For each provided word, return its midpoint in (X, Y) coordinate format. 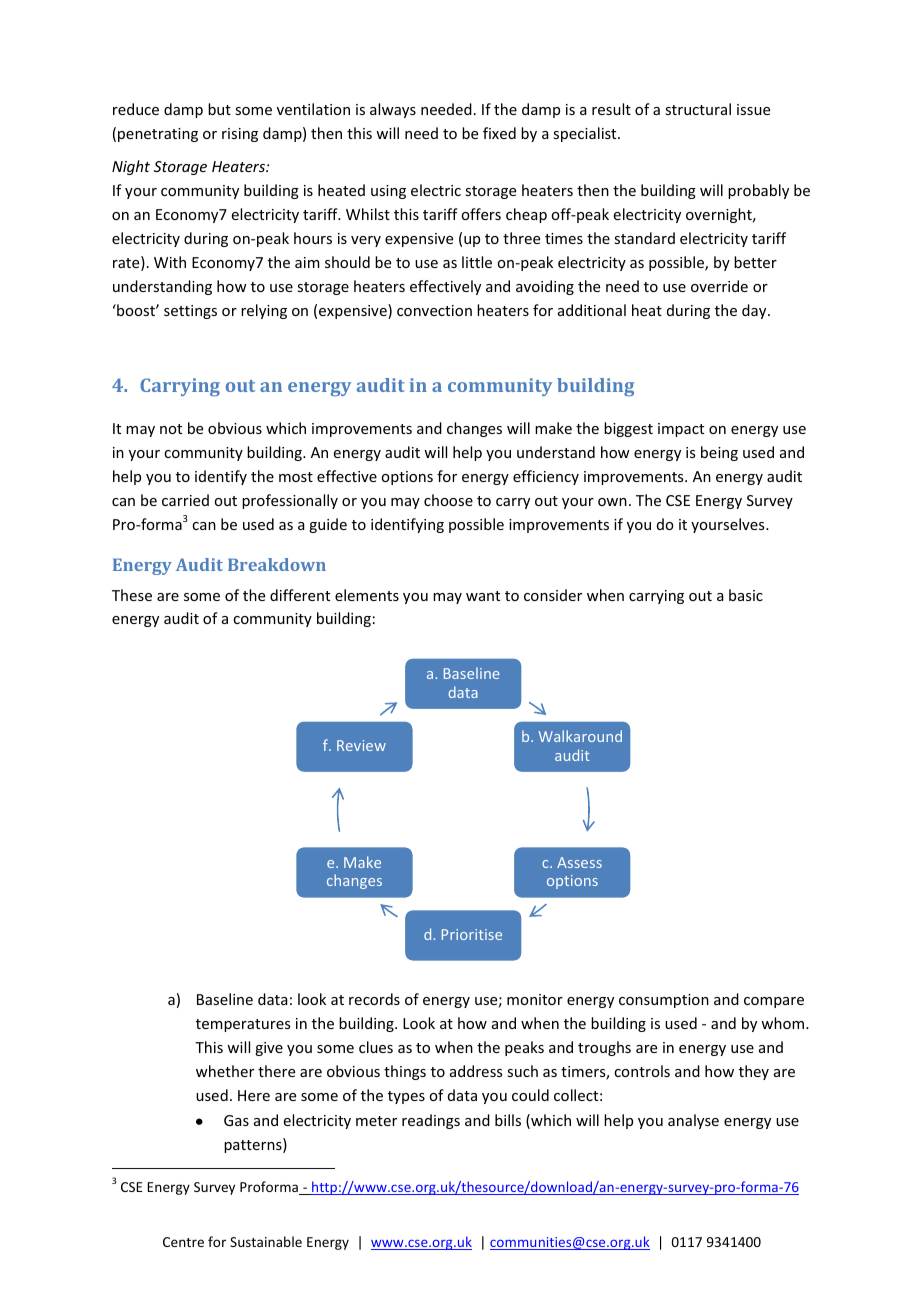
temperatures (243, 1025)
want (483, 596)
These (132, 595)
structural (698, 109)
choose (448, 500)
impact (681, 430)
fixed (499, 133)
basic (746, 595)
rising (240, 135)
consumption (664, 1001)
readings (431, 1121)
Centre (183, 1242)
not (171, 429)
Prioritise (472, 934)
